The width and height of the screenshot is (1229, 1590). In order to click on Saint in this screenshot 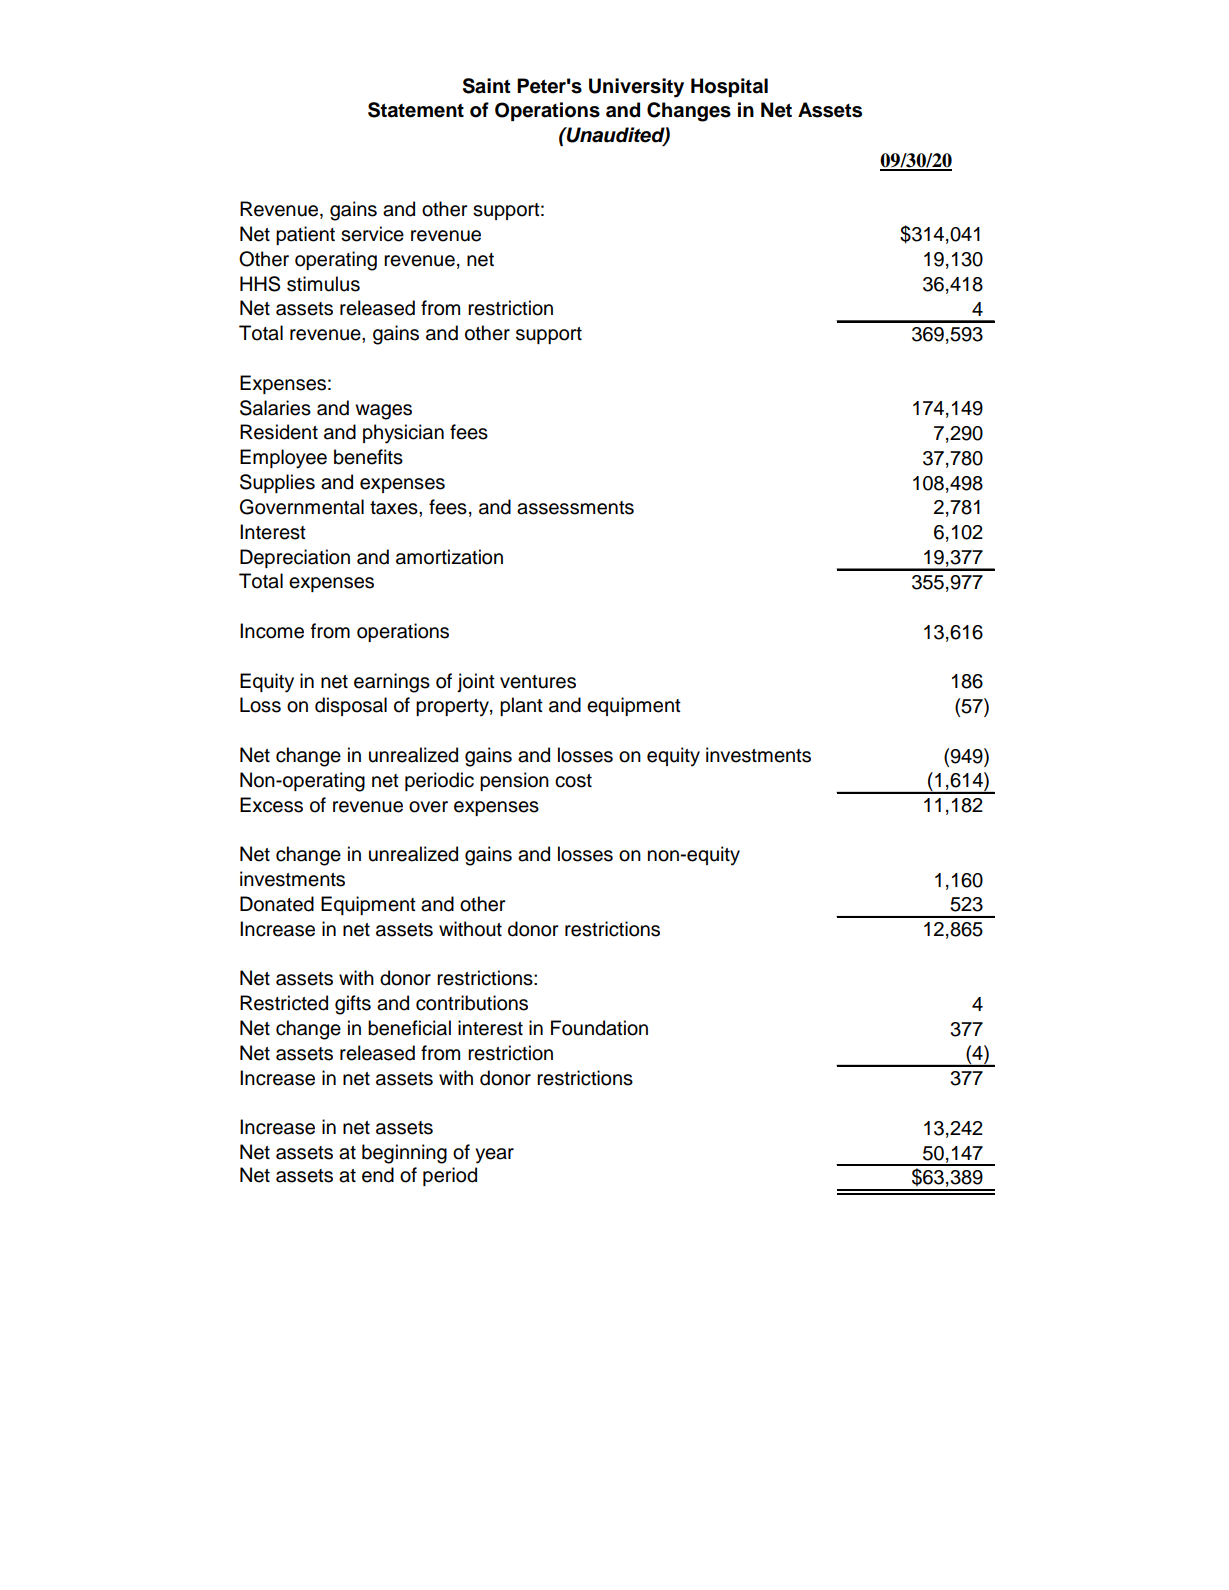, I will do `click(487, 86)`.
